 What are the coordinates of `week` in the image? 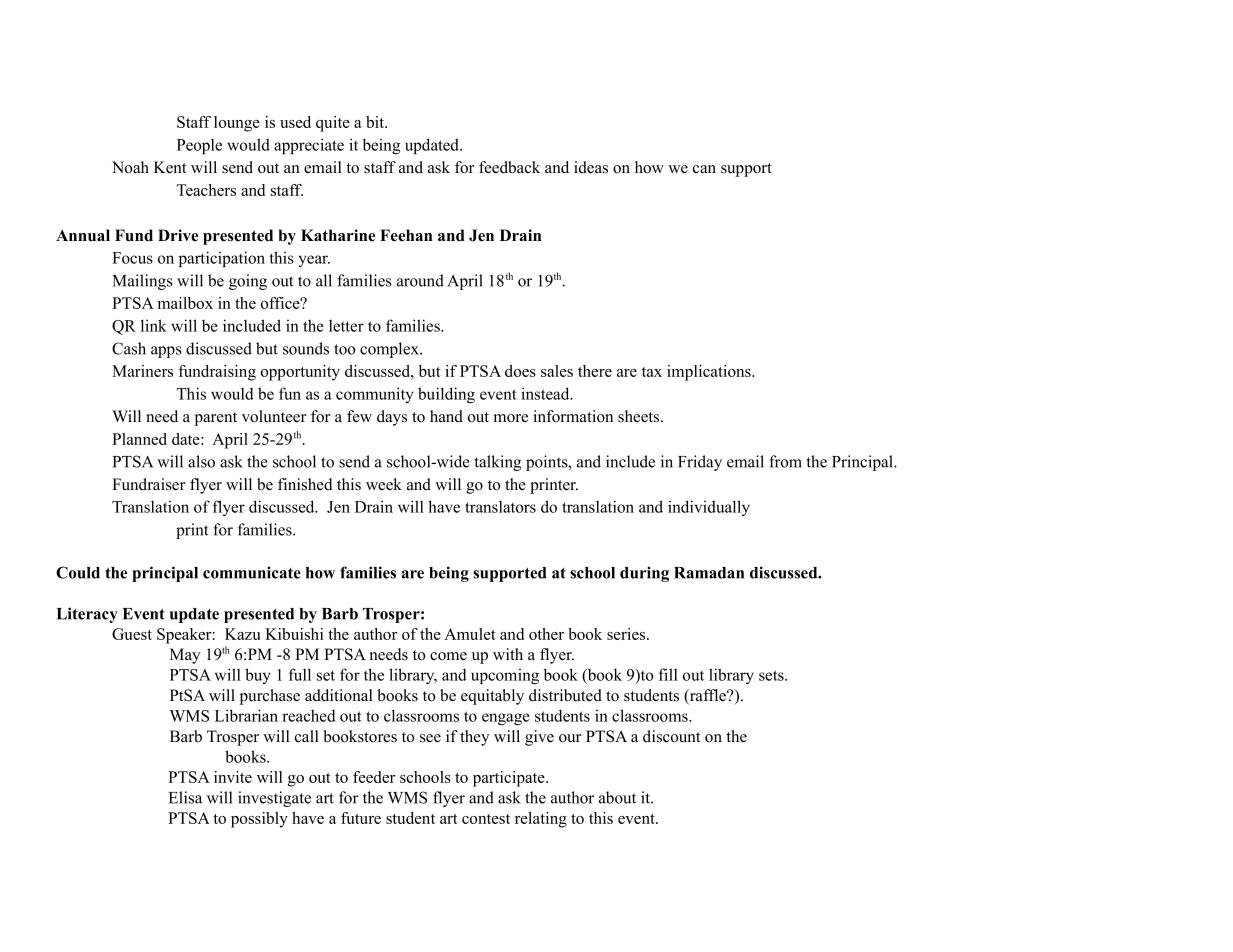 It's located at (384, 484).
